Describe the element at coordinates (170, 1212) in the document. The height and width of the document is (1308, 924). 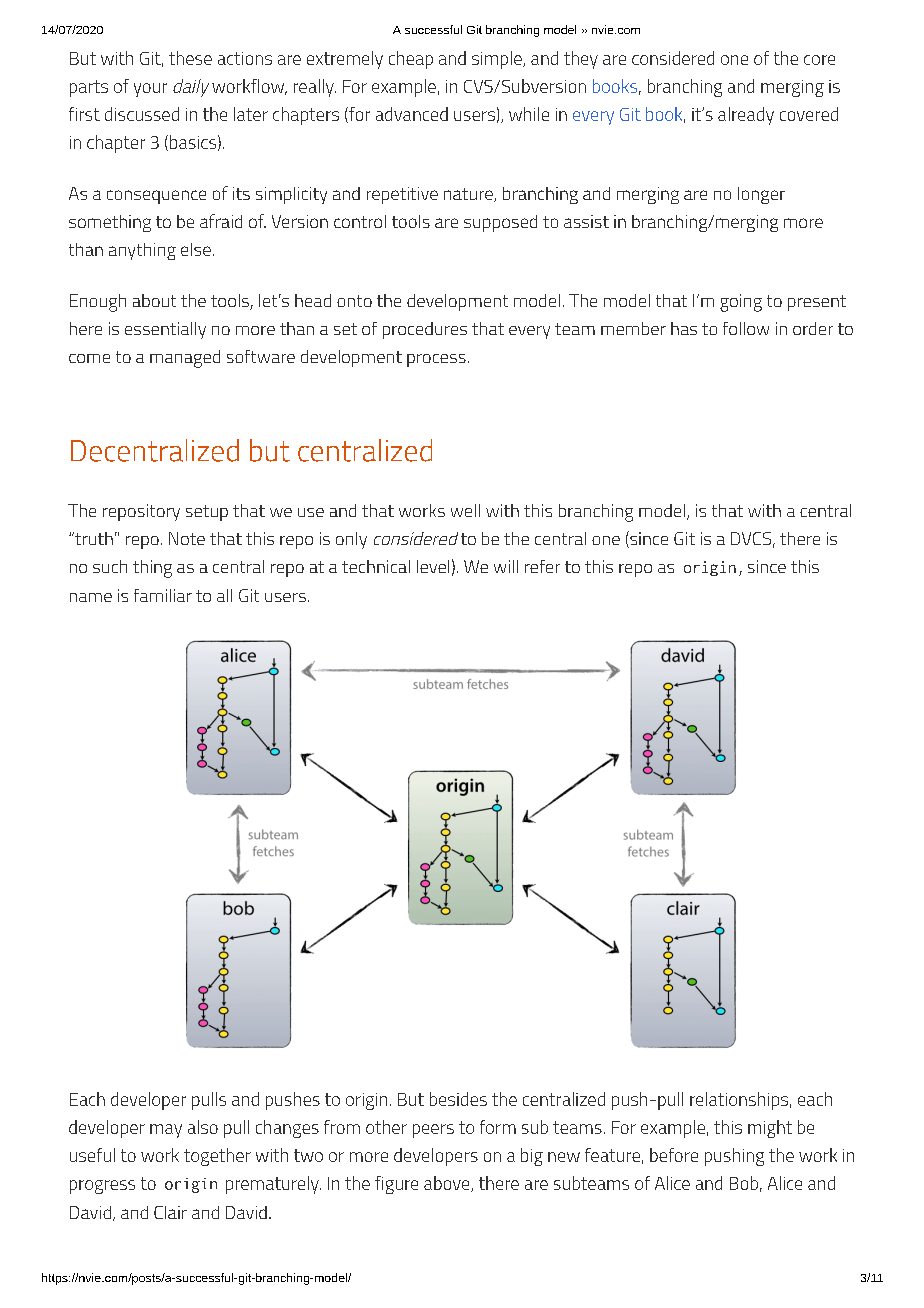
I see `Clair` at that location.
